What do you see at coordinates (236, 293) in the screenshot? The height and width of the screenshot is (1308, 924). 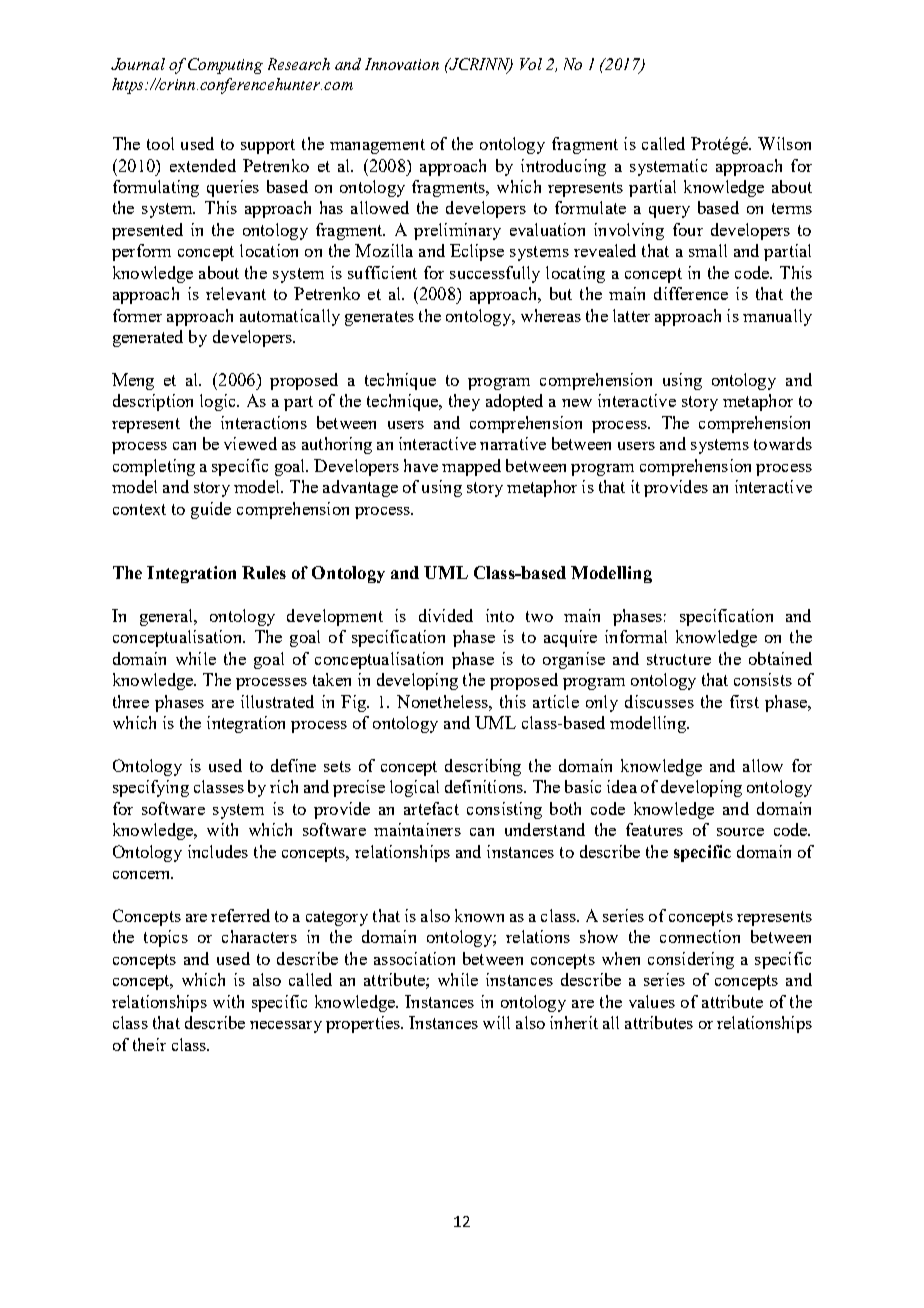 I see `relevant` at bounding box center [236, 293].
